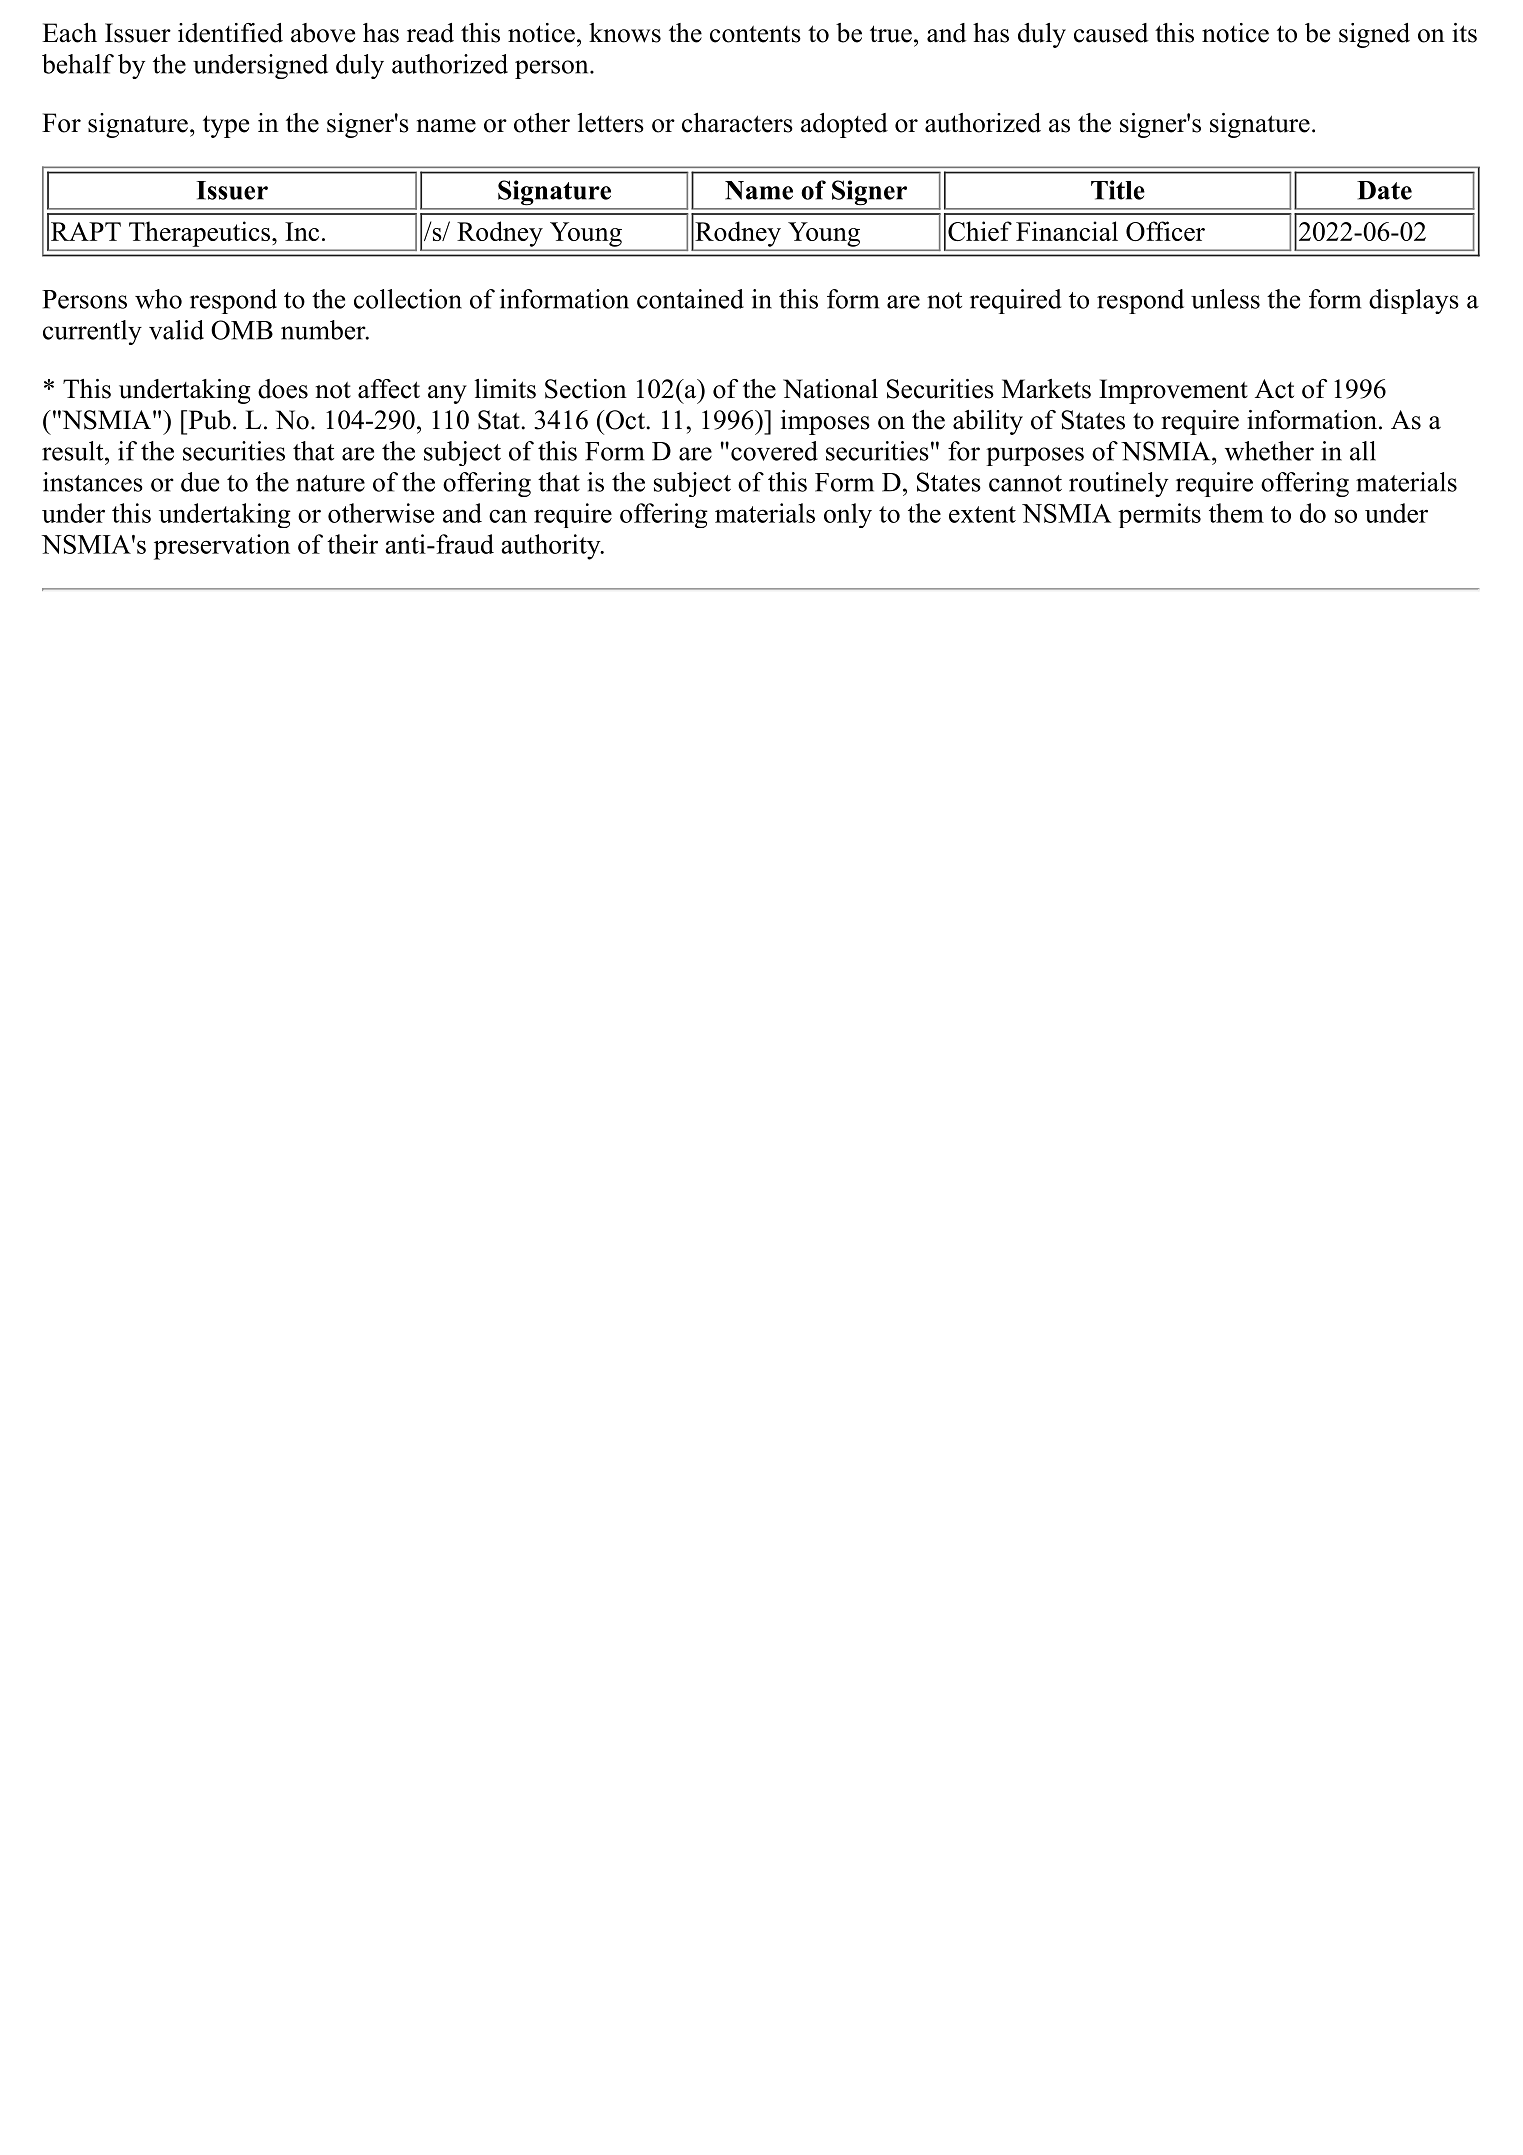 The width and height of the screenshot is (1523, 2155). I want to click on Pub, so click(208, 420).
